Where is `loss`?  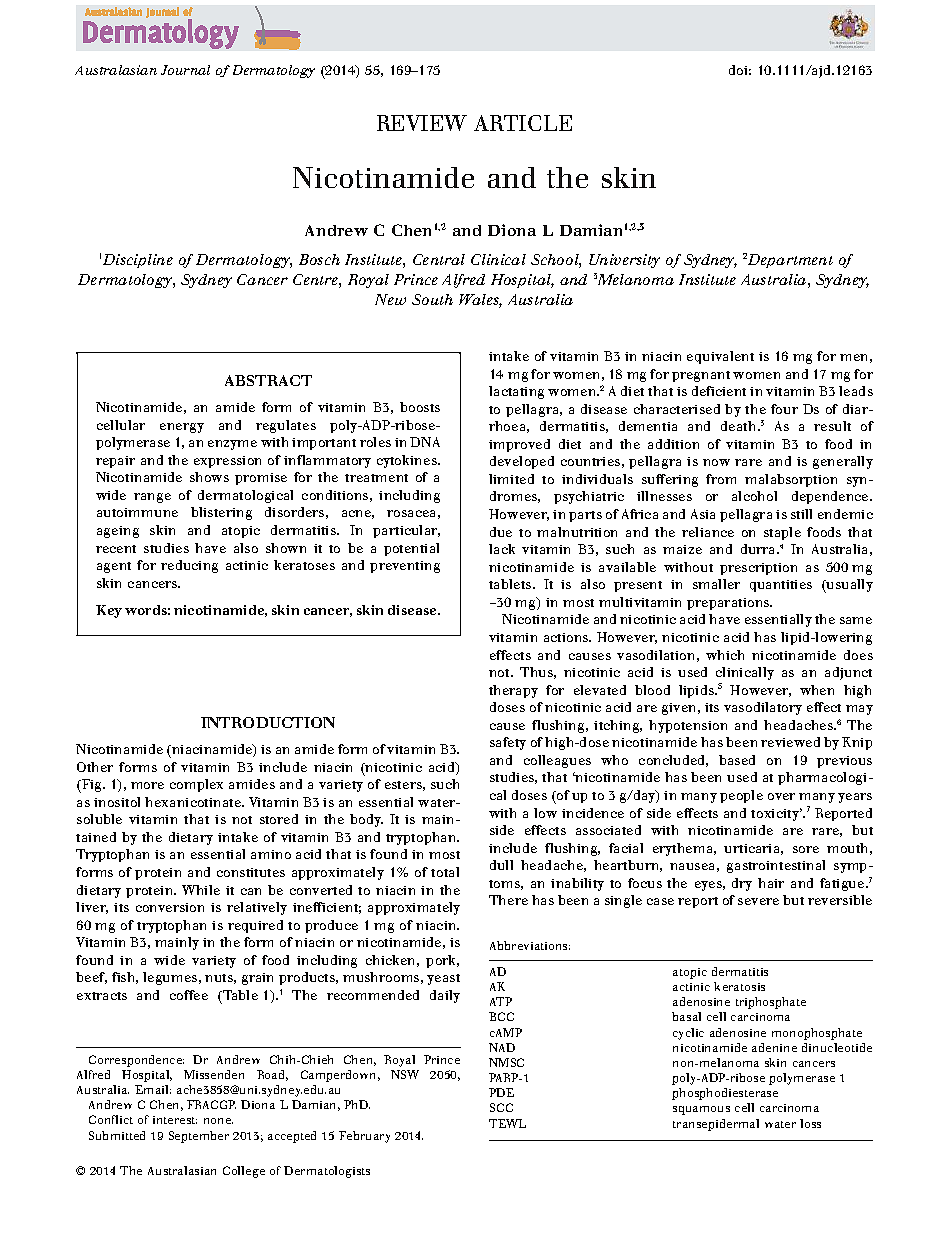
loss is located at coordinates (810, 1123).
